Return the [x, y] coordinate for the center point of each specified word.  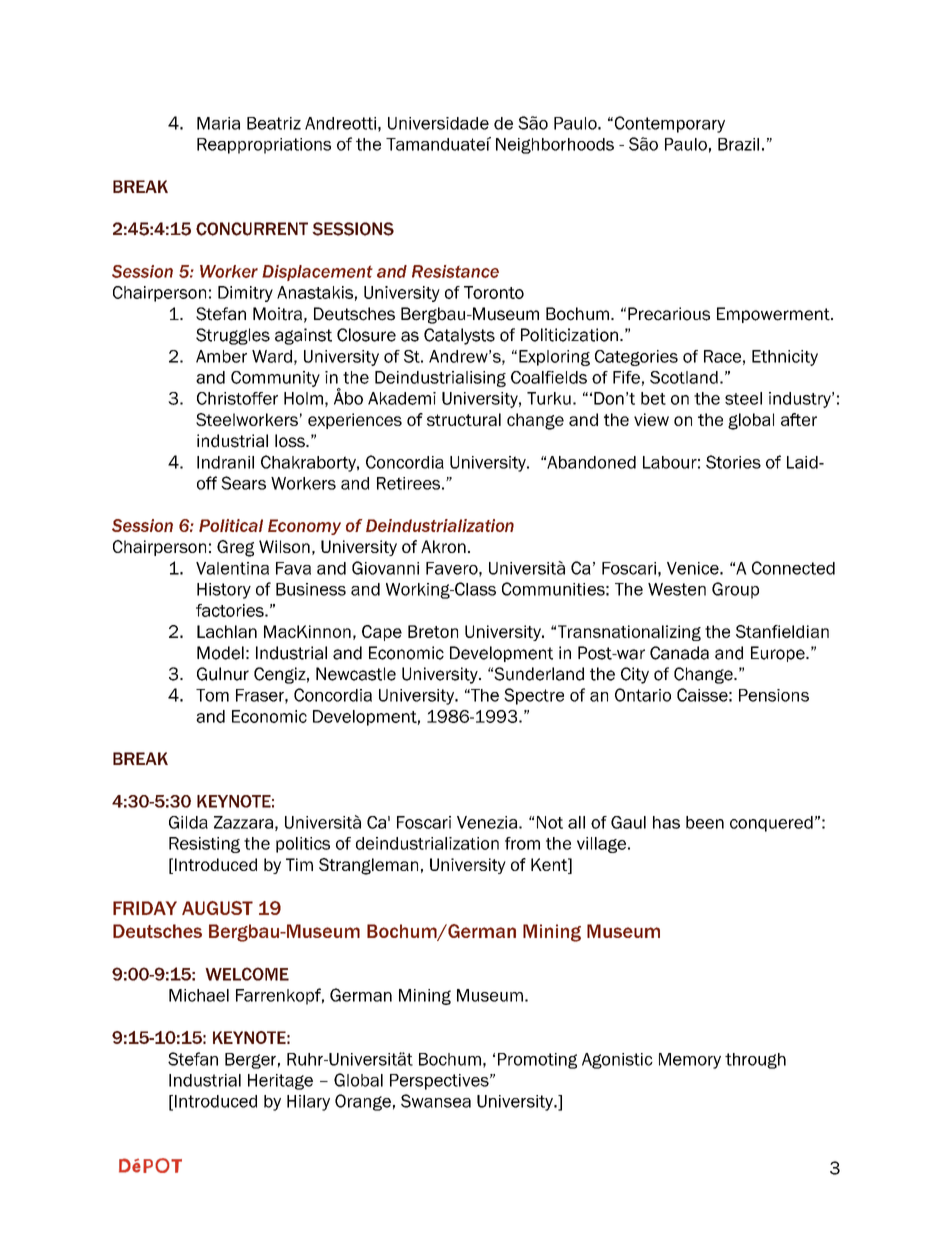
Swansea [436, 1101]
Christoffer [237, 398]
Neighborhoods [555, 146]
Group [735, 590]
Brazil [738, 144]
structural [464, 419]
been [705, 822]
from [522, 843]
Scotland [684, 377]
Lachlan [227, 631]
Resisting [204, 845]
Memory [690, 1061]
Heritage [280, 1082]
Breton [433, 631]
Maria [218, 123]
